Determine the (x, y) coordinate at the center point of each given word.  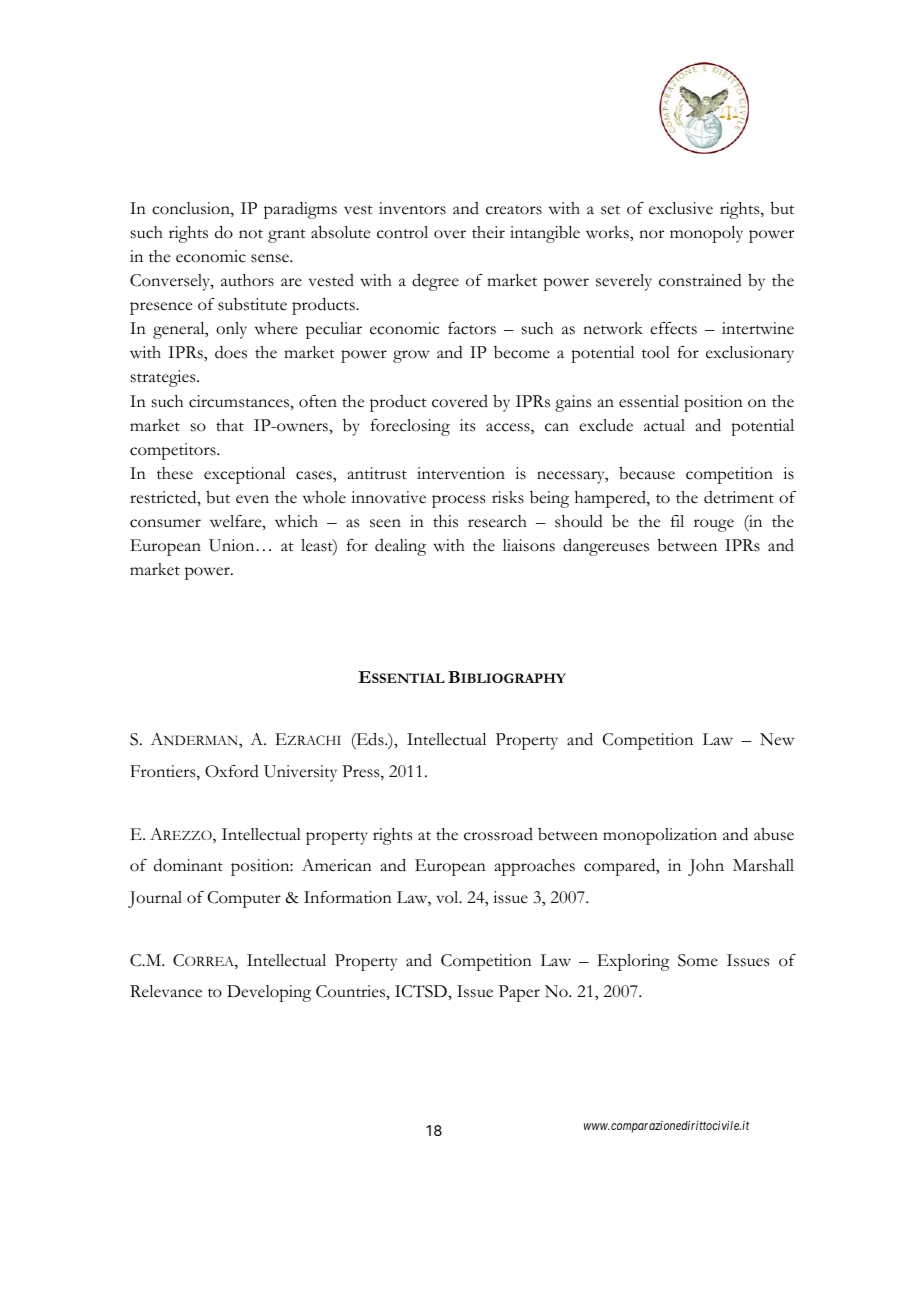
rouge (714, 525)
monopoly (706, 234)
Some (698, 960)
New (777, 739)
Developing (269, 993)
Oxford (232, 771)
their (488, 232)
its (467, 425)
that (230, 425)
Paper (519, 993)
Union (233, 545)
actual (664, 425)
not (251, 234)
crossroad (498, 834)
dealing (400, 547)
